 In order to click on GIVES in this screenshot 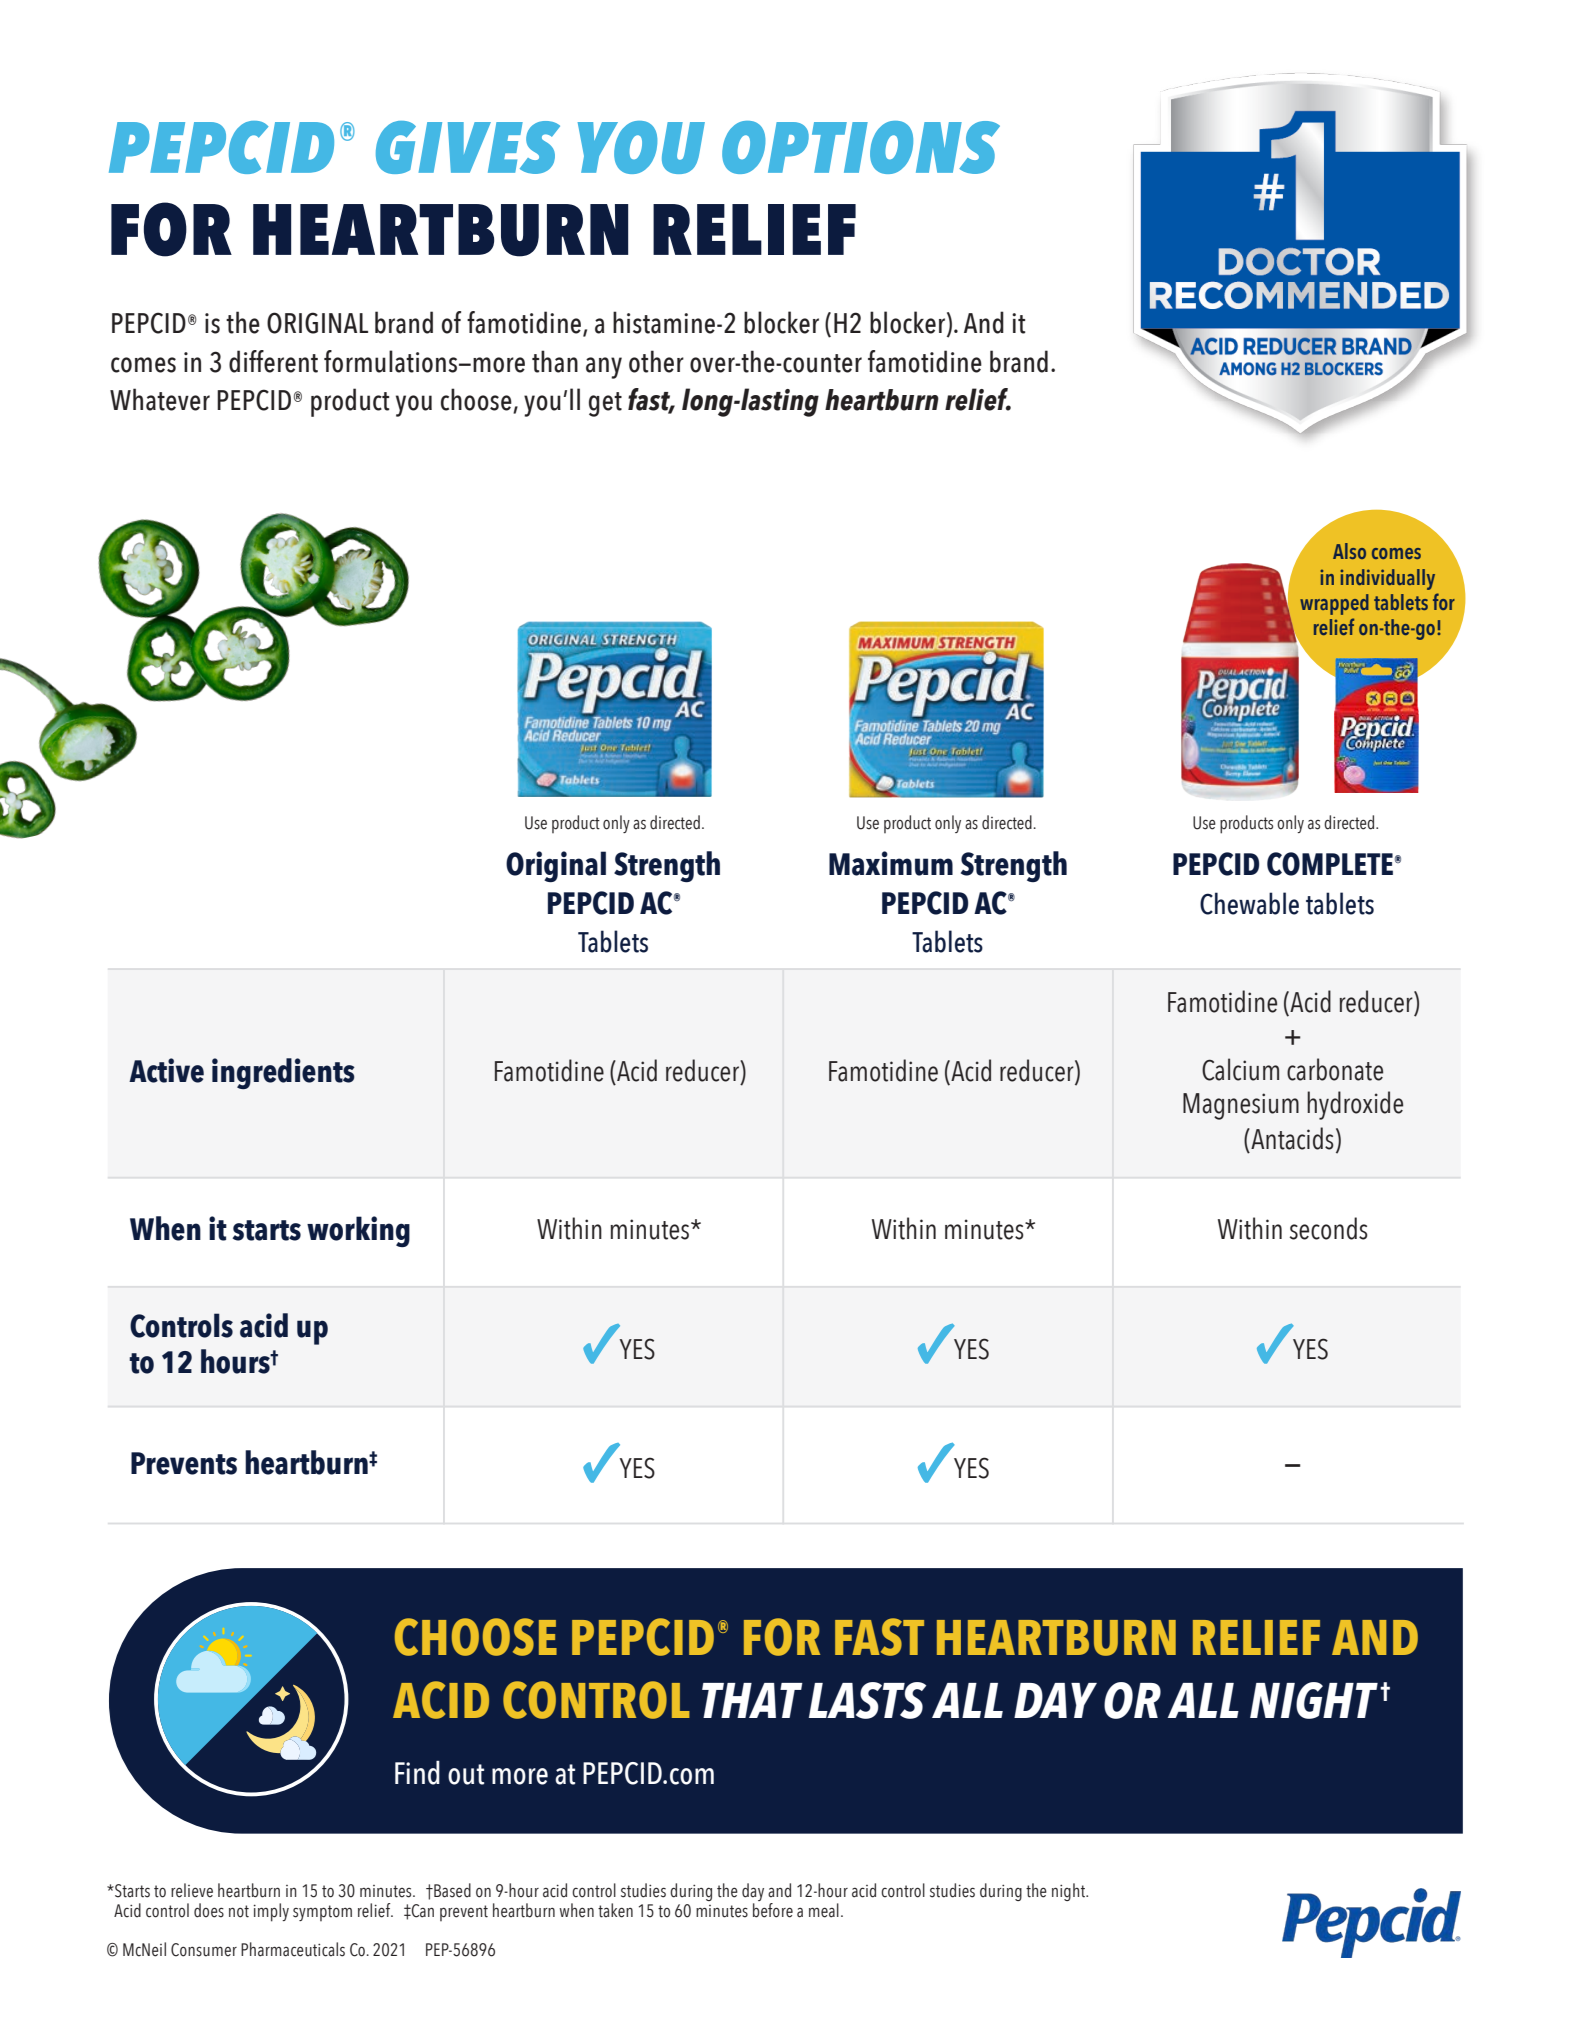, I will do `click(468, 147)`.
